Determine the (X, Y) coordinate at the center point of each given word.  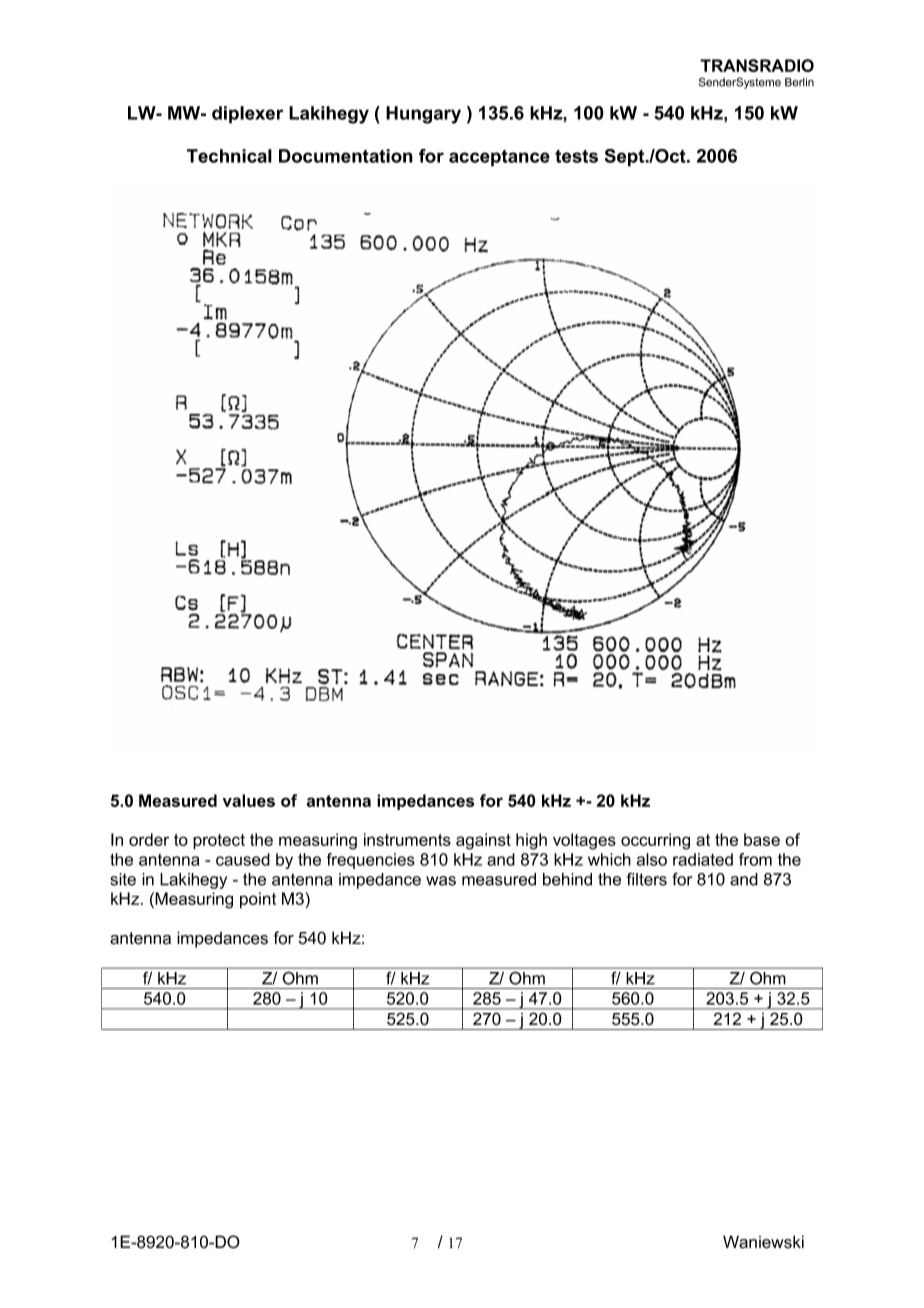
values (249, 800)
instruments (407, 839)
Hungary (423, 115)
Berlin (799, 82)
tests (576, 156)
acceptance (499, 158)
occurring (655, 841)
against (483, 841)
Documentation (346, 156)
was (441, 881)
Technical (229, 156)
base (762, 839)
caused (243, 859)
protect (219, 842)
